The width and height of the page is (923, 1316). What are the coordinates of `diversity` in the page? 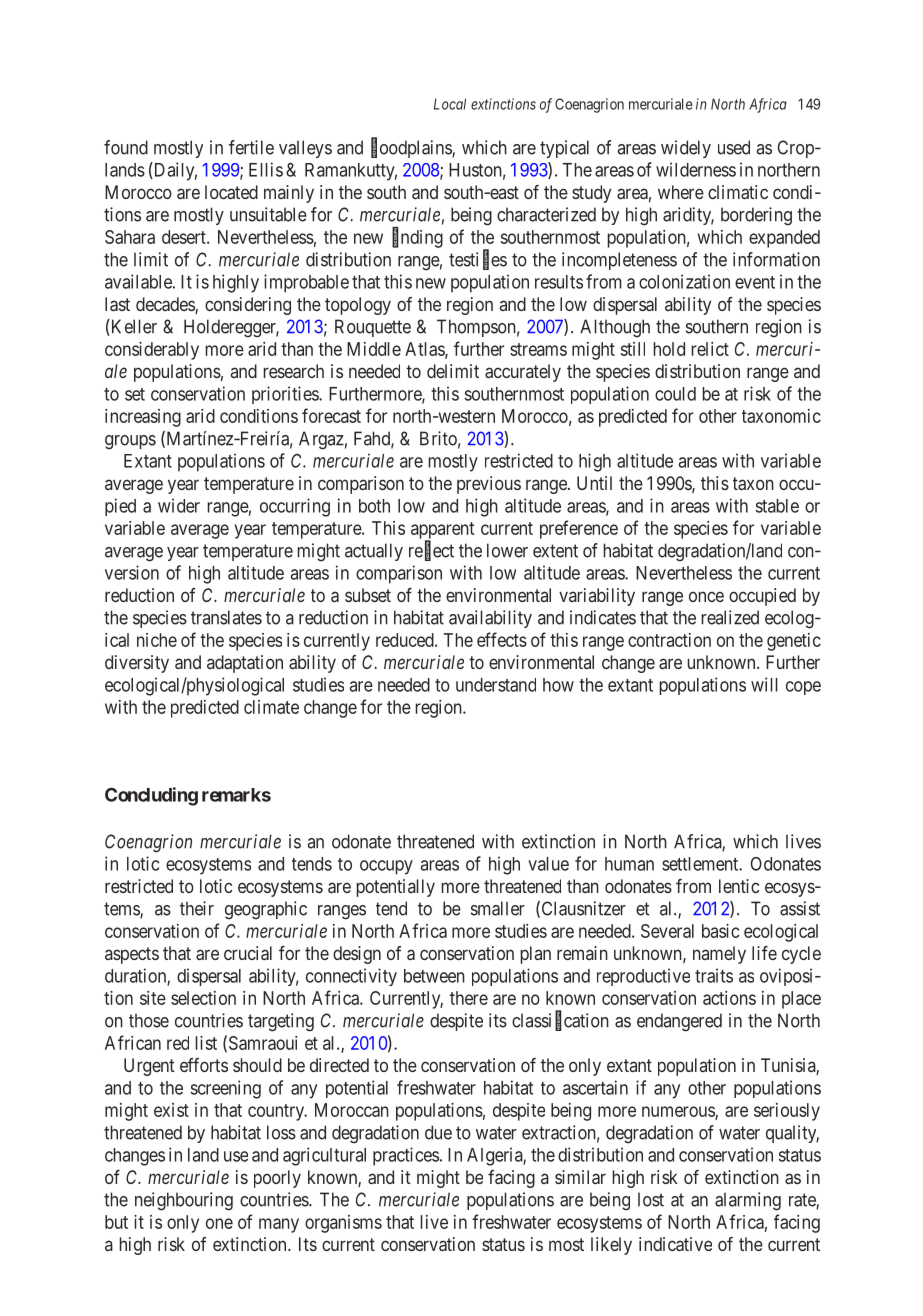 It's located at (137, 664).
